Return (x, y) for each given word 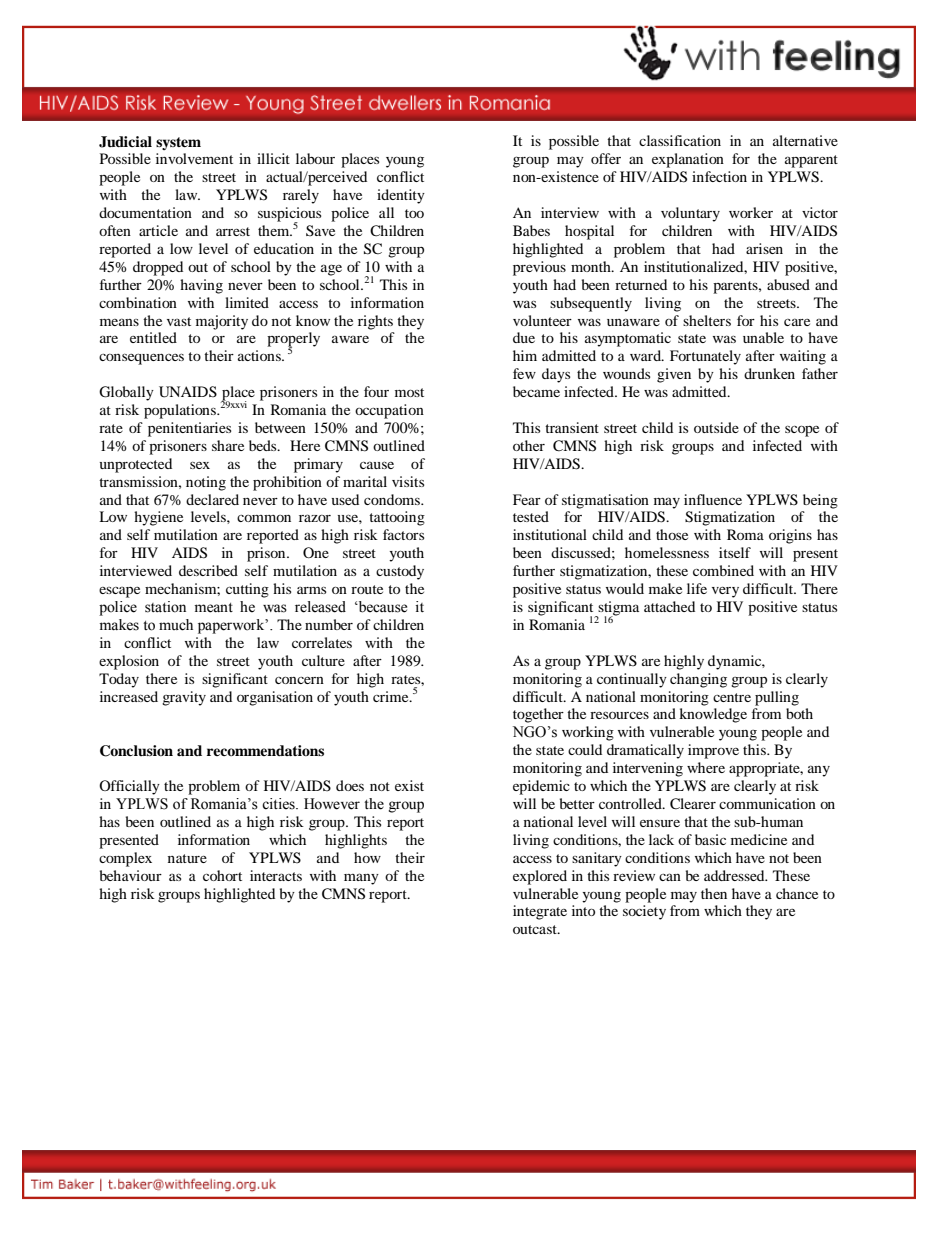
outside (716, 427)
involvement (194, 158)
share (228, 445)
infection (719, 176)
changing (698, 680)
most (409, 392)
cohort (222, 875)
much (176, 625)
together (538, 715)
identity (401, 196)
